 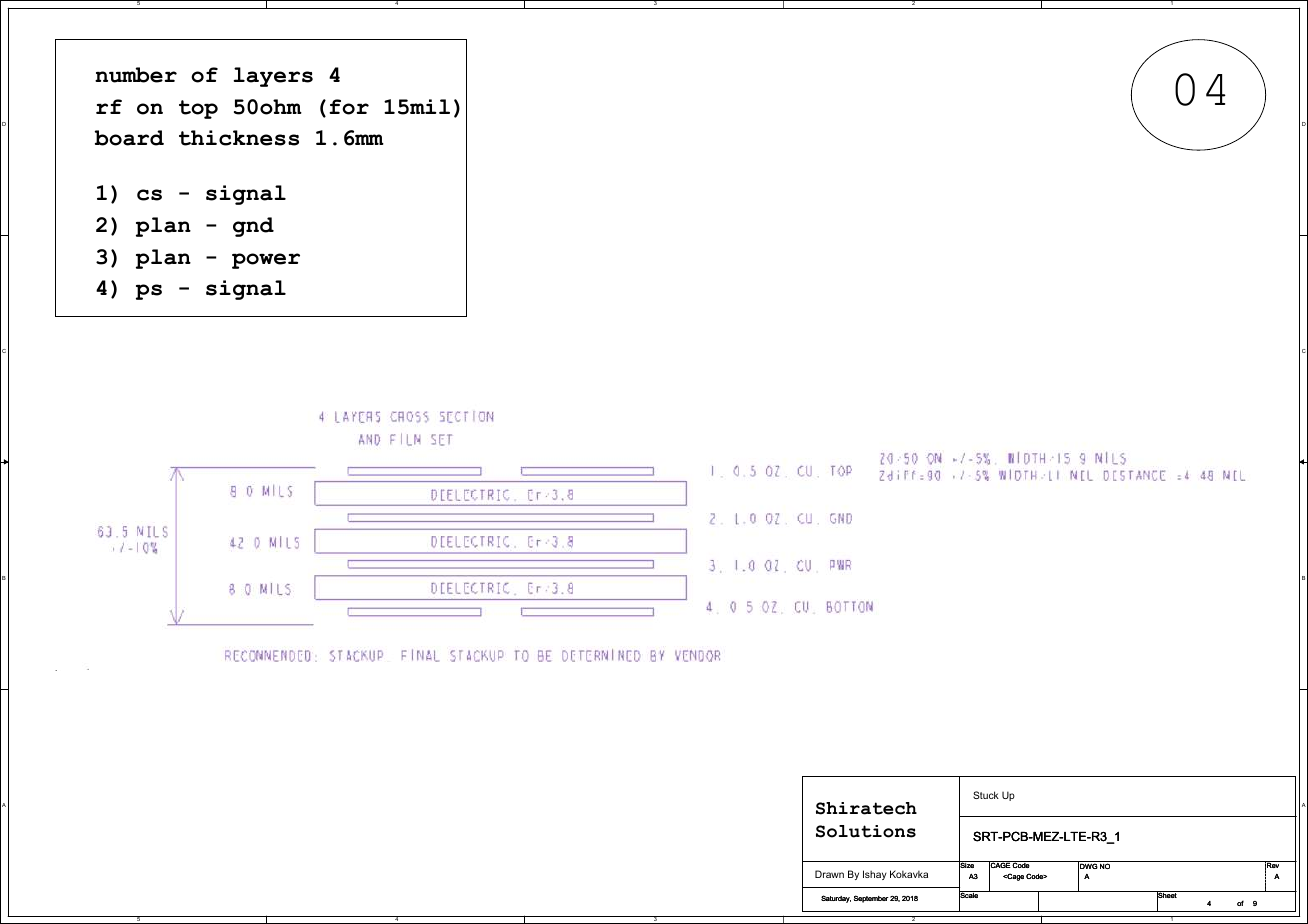 What do you see at coordinates (829, 874) in the page?
I see `Drawn` at bounding box center [829, 874].
